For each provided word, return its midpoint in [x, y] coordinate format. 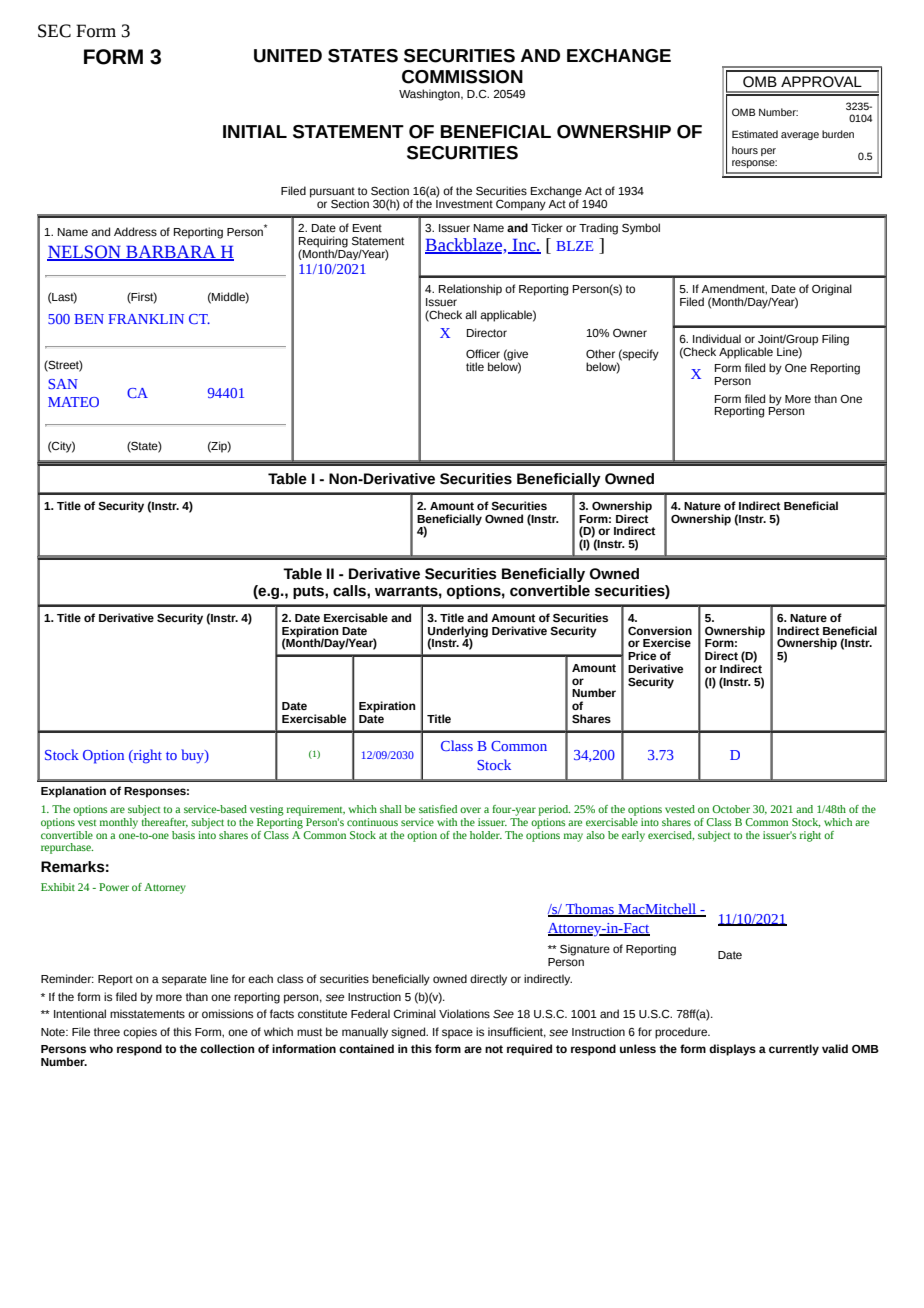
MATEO [73, 402]
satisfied [438, 809]
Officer [483, 353]
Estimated [755, 134]
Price [642, 655]
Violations [464, 1013]
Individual [717, 338]
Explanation [73, 792]
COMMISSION [462, 77]
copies [140, 1033]
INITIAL [255, 131]
